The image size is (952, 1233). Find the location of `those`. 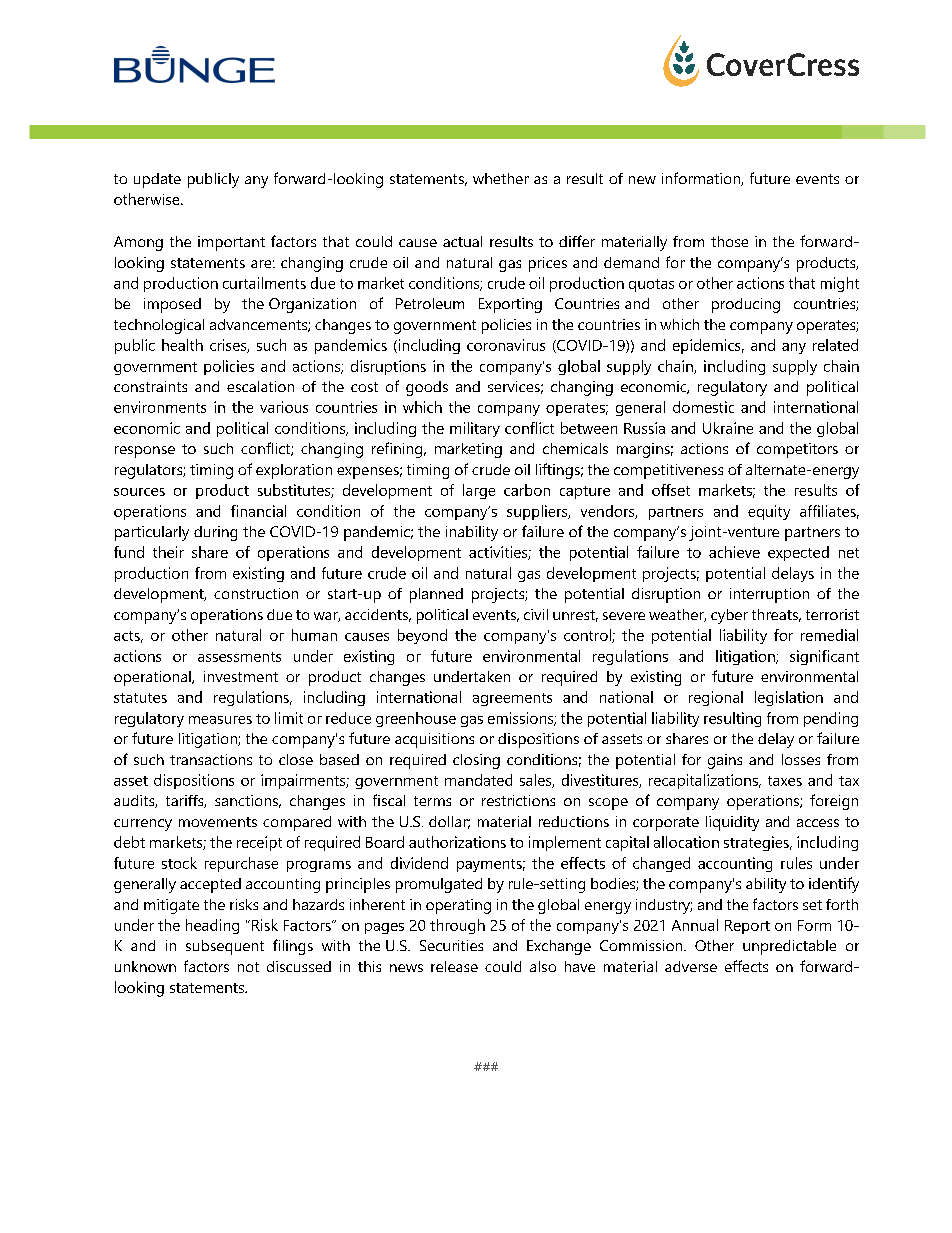

those is located at coordinates (729, 241).
